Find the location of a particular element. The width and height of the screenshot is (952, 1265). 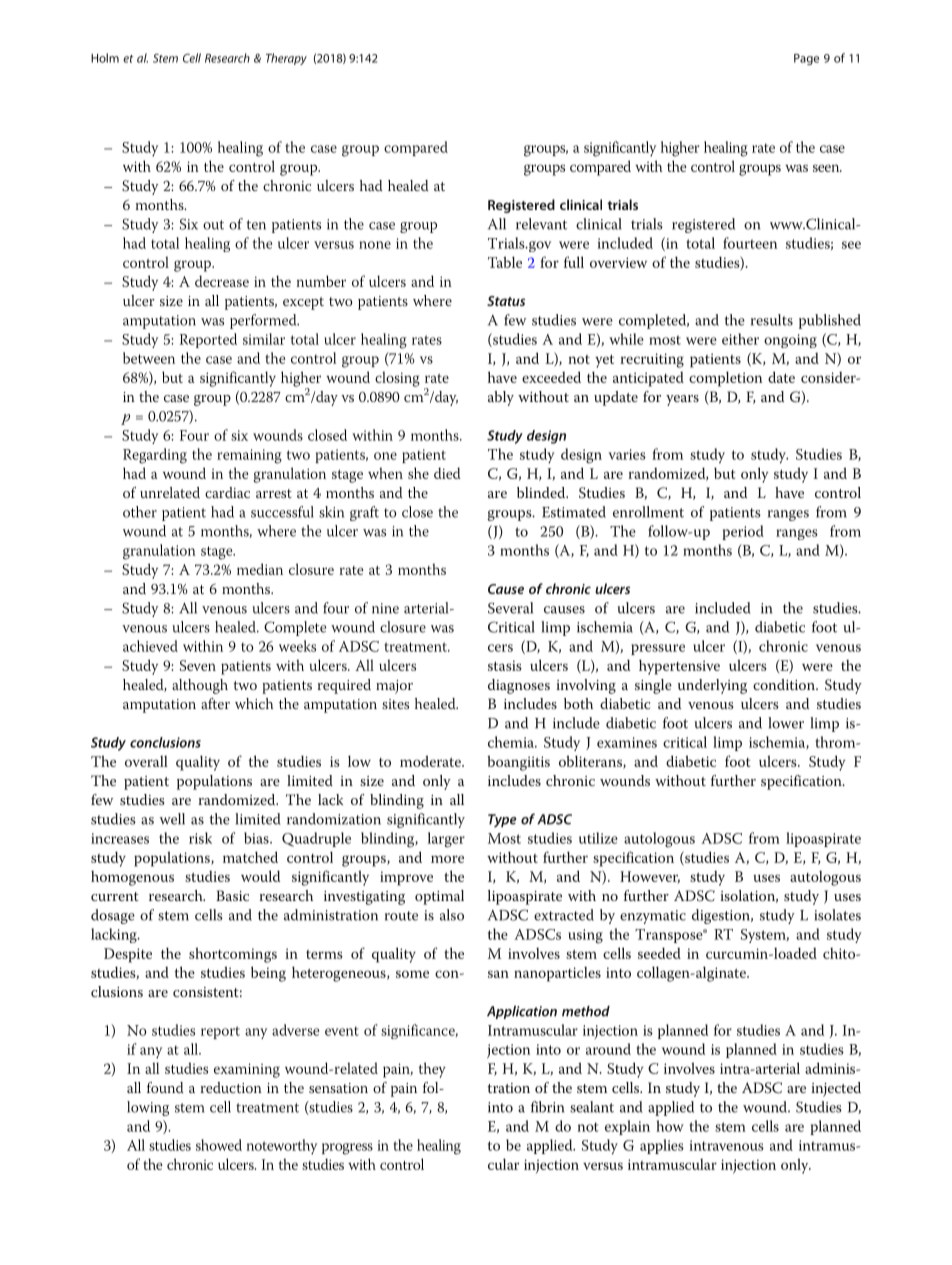

Holm is located at coordinates (105, 58).
